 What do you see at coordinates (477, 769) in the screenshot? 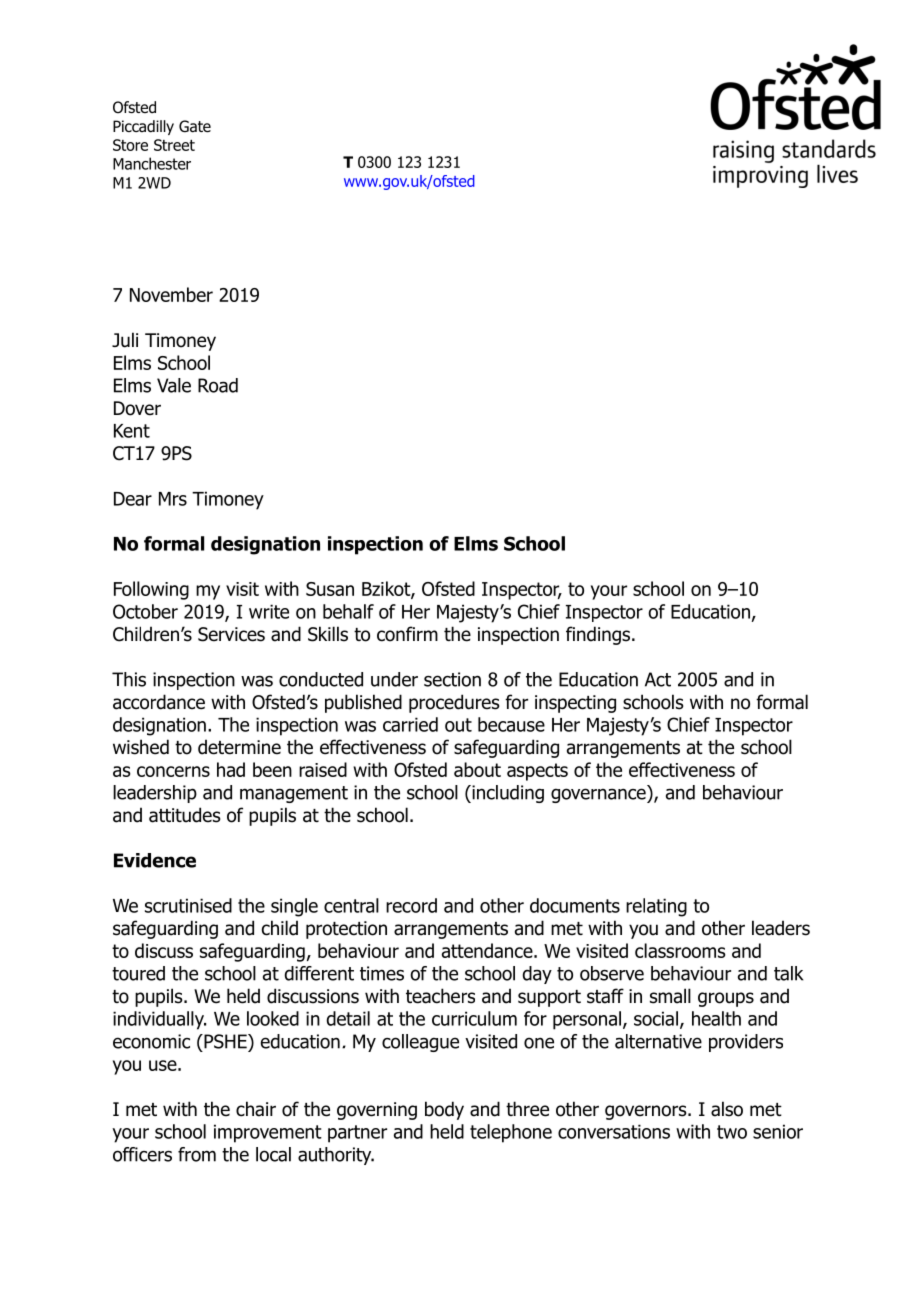
I see `about` at bounding box center [477, 769].
